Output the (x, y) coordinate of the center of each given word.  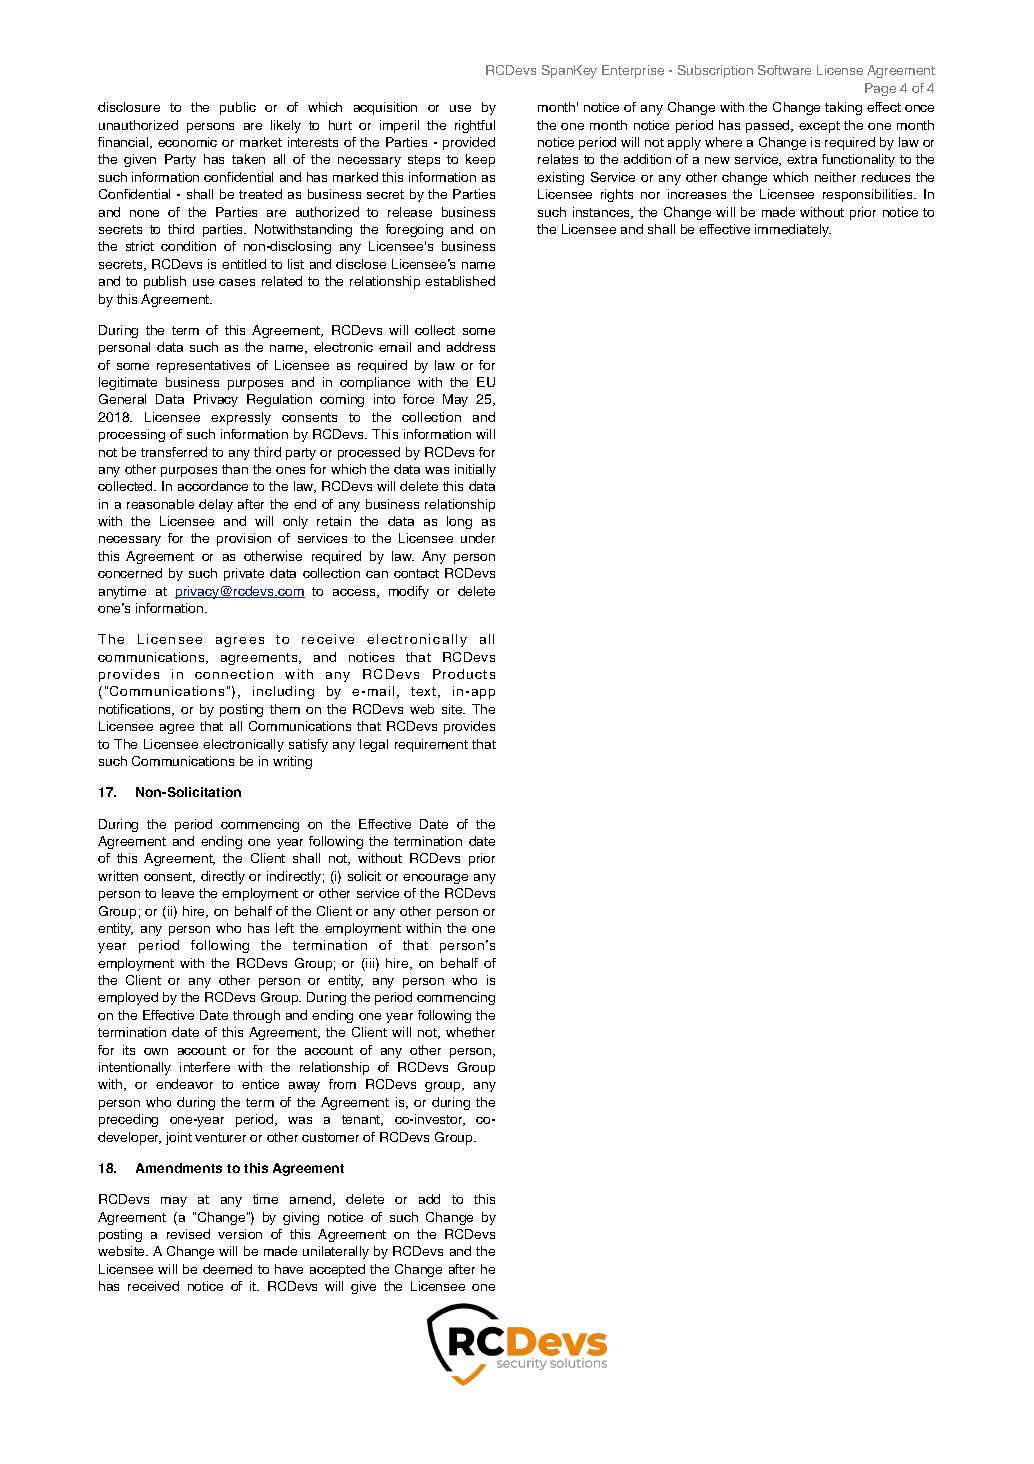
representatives (203, 366)
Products (464, 674)
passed (769, 126)
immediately (793, 230)
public (238, 108)
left (285, 928)
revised (188, 1234)
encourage (435, 879)
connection (234, 674)
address (471, 347)
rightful (475, 126)
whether (470, 1032)
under (478, 538)
